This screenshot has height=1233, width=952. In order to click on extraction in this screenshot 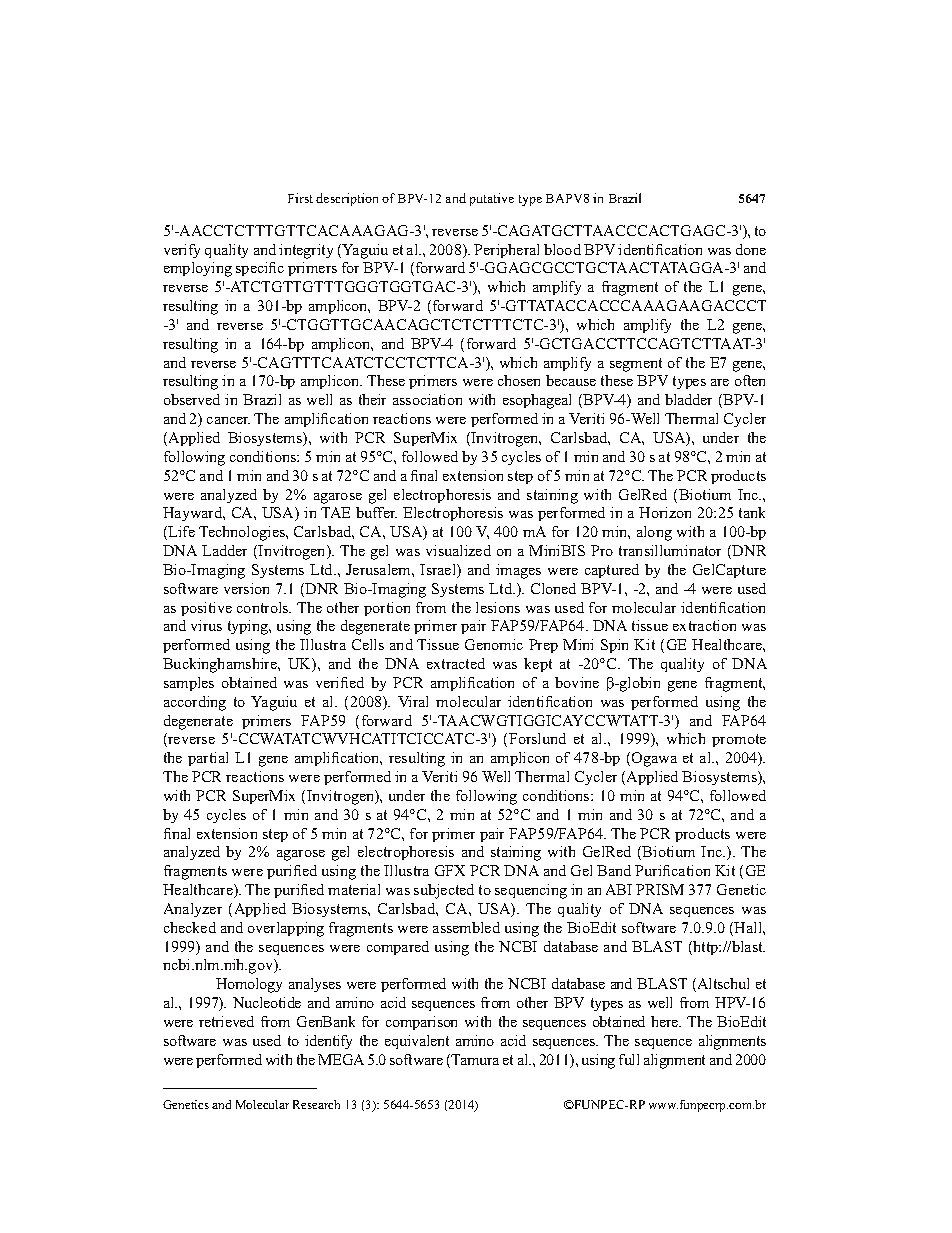, I will do `click(704, 625)`.
